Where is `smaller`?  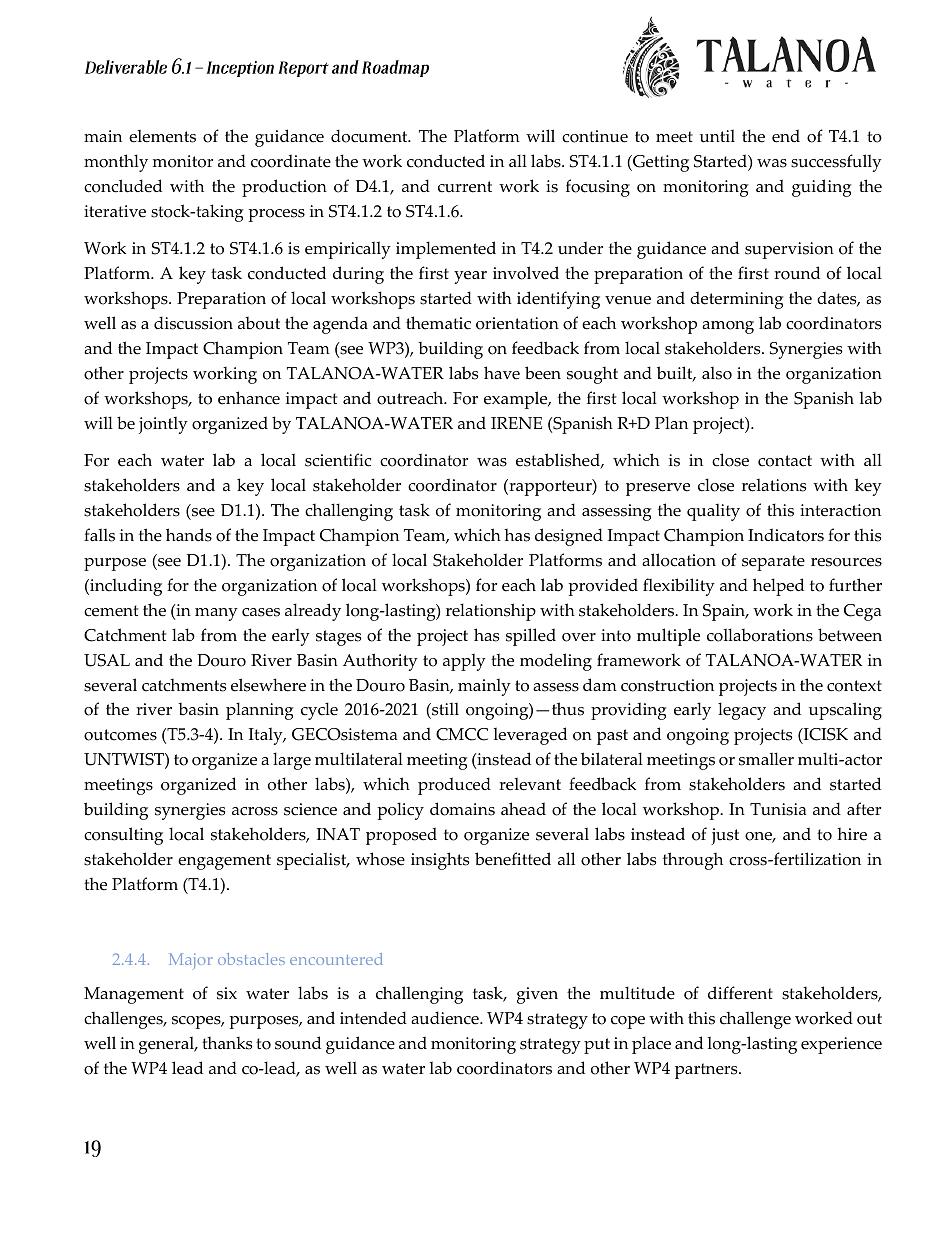
smaller is located at coordinates (766, 759).
